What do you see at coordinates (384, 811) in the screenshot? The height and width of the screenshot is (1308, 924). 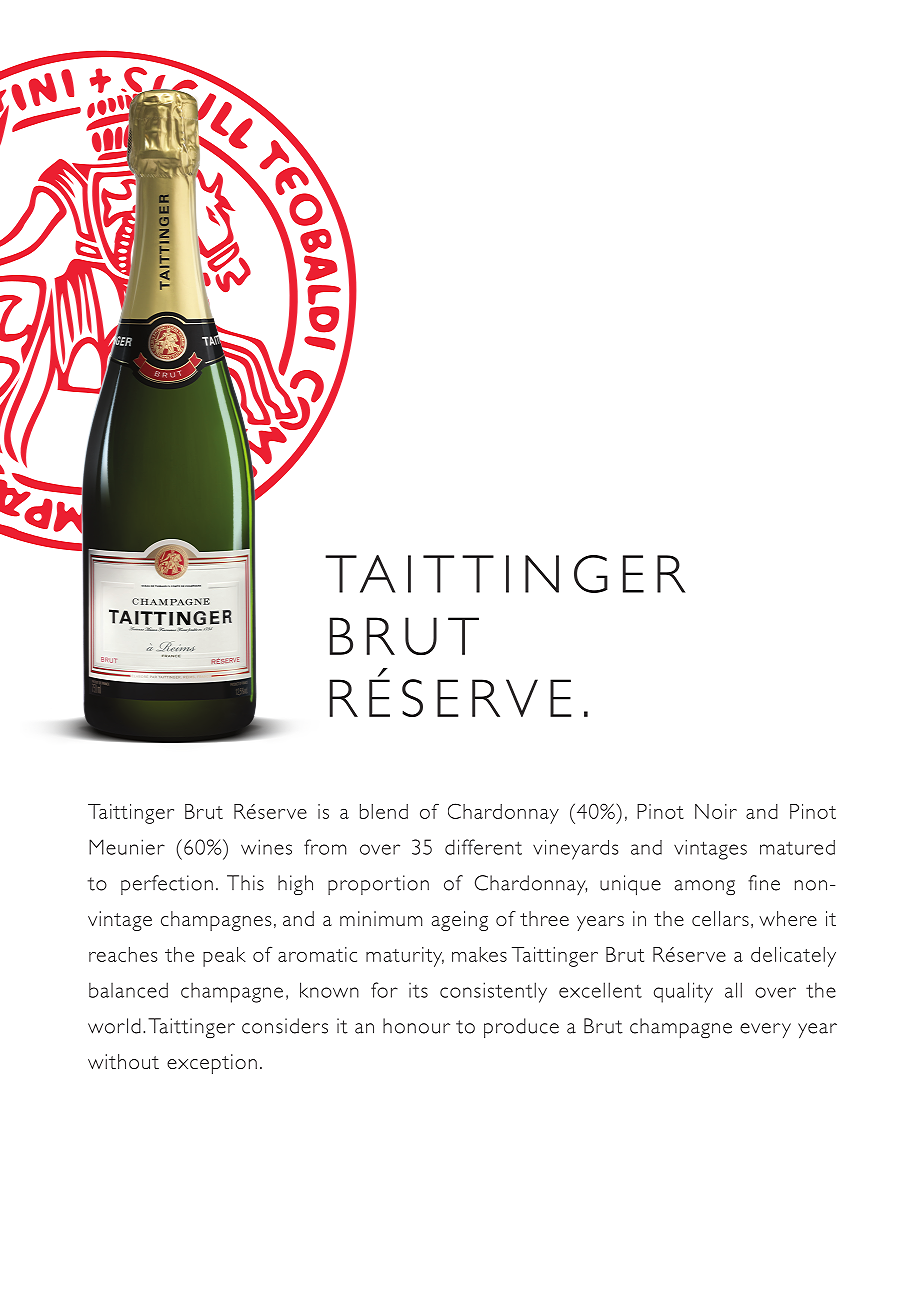 I see `blend` at bounding box center [384, 811].
